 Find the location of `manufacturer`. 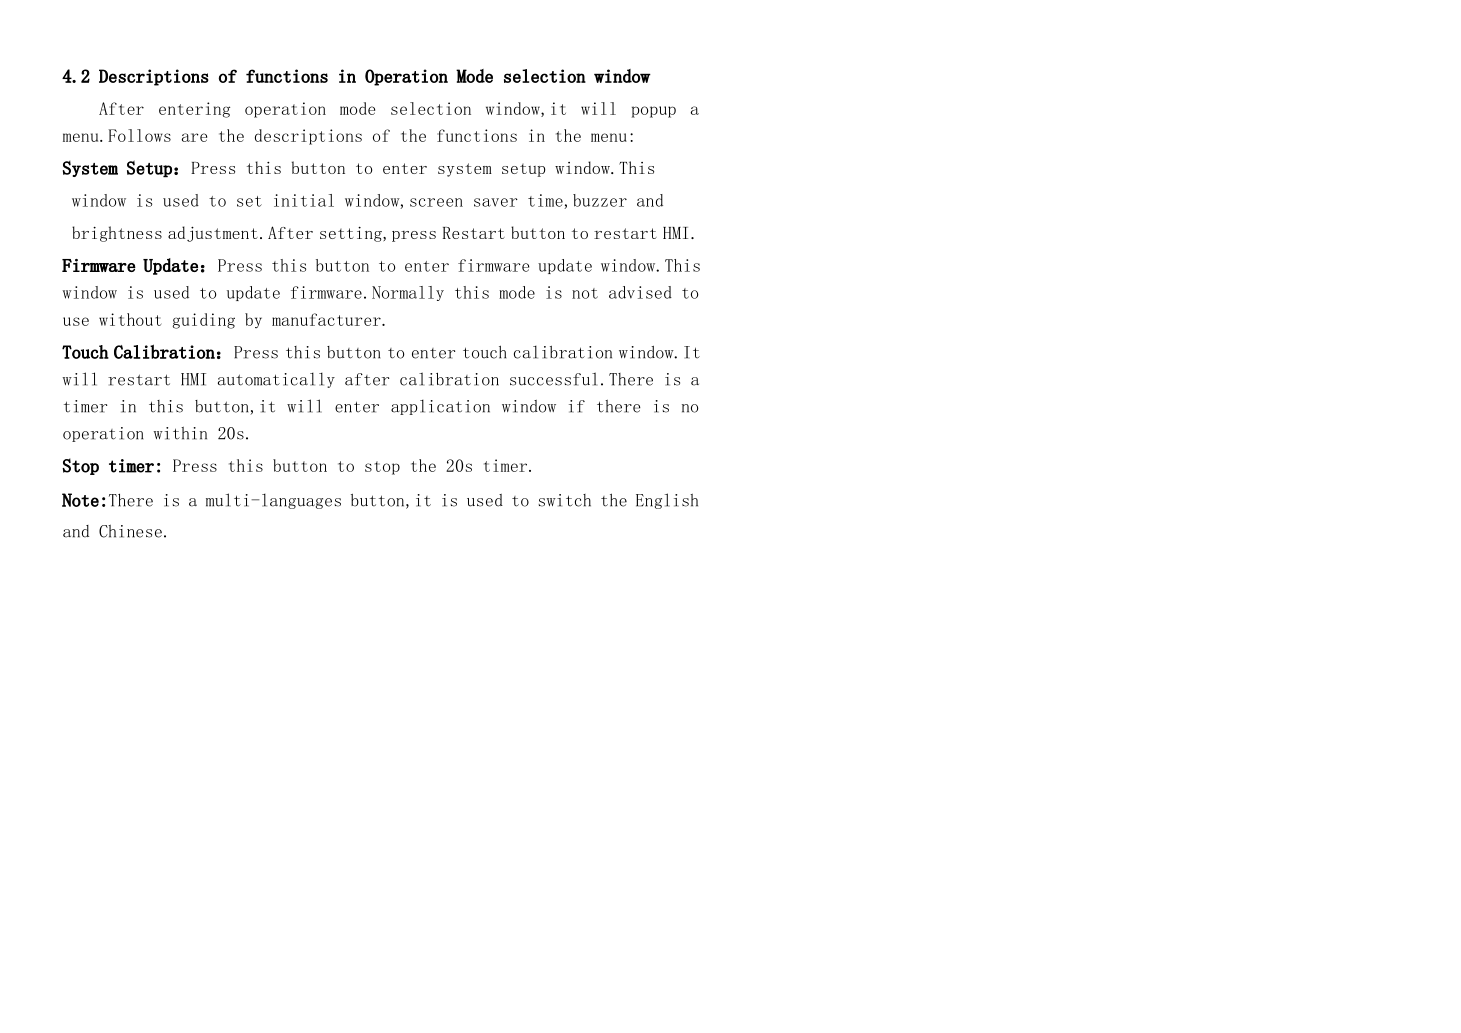

manufacturer is located at coordinates (327, 319).
